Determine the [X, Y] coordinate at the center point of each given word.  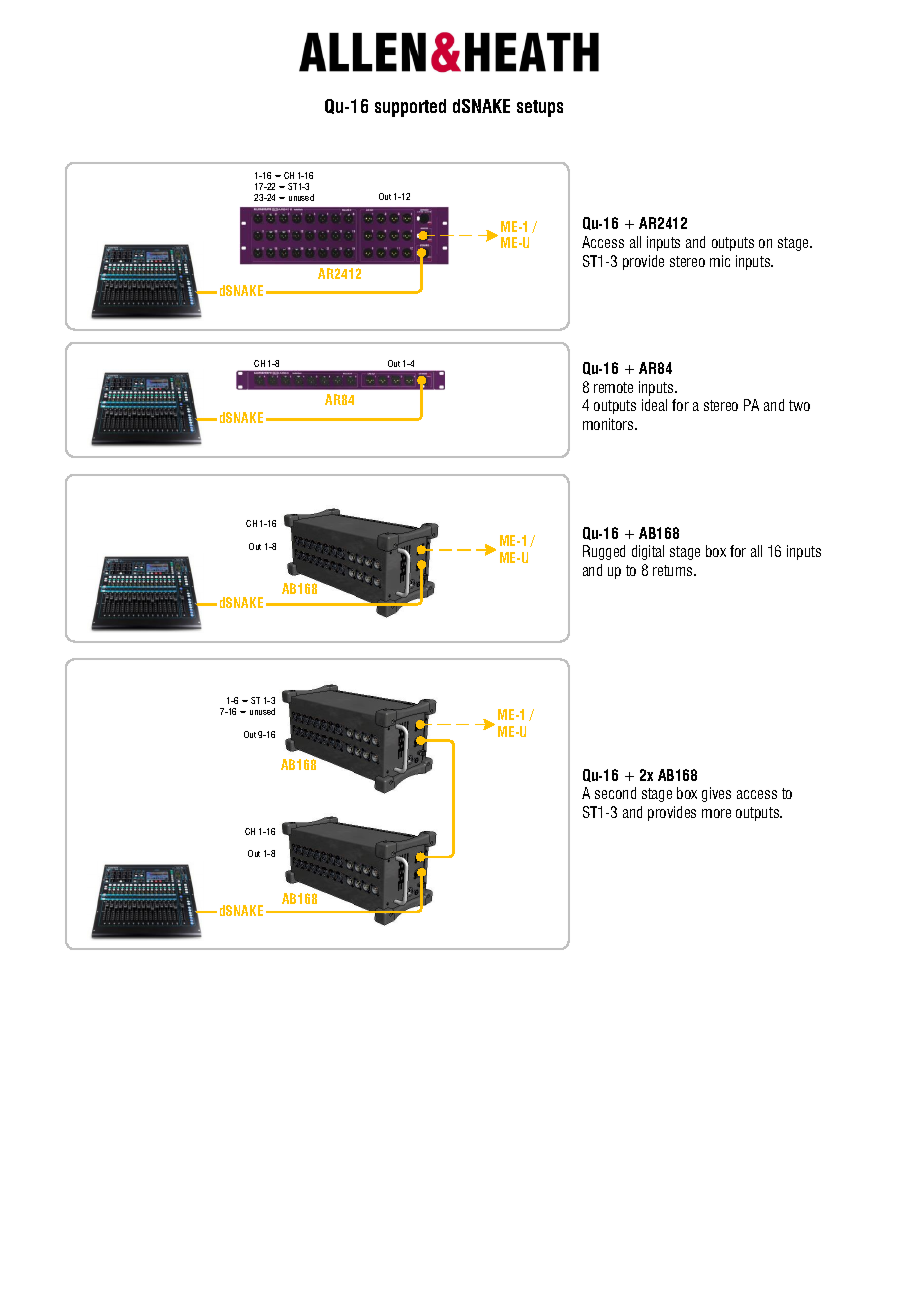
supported [410, 108]
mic [720, 261]
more [716, 813]
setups [540, 108]
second [615, 793]
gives [716, 794]
